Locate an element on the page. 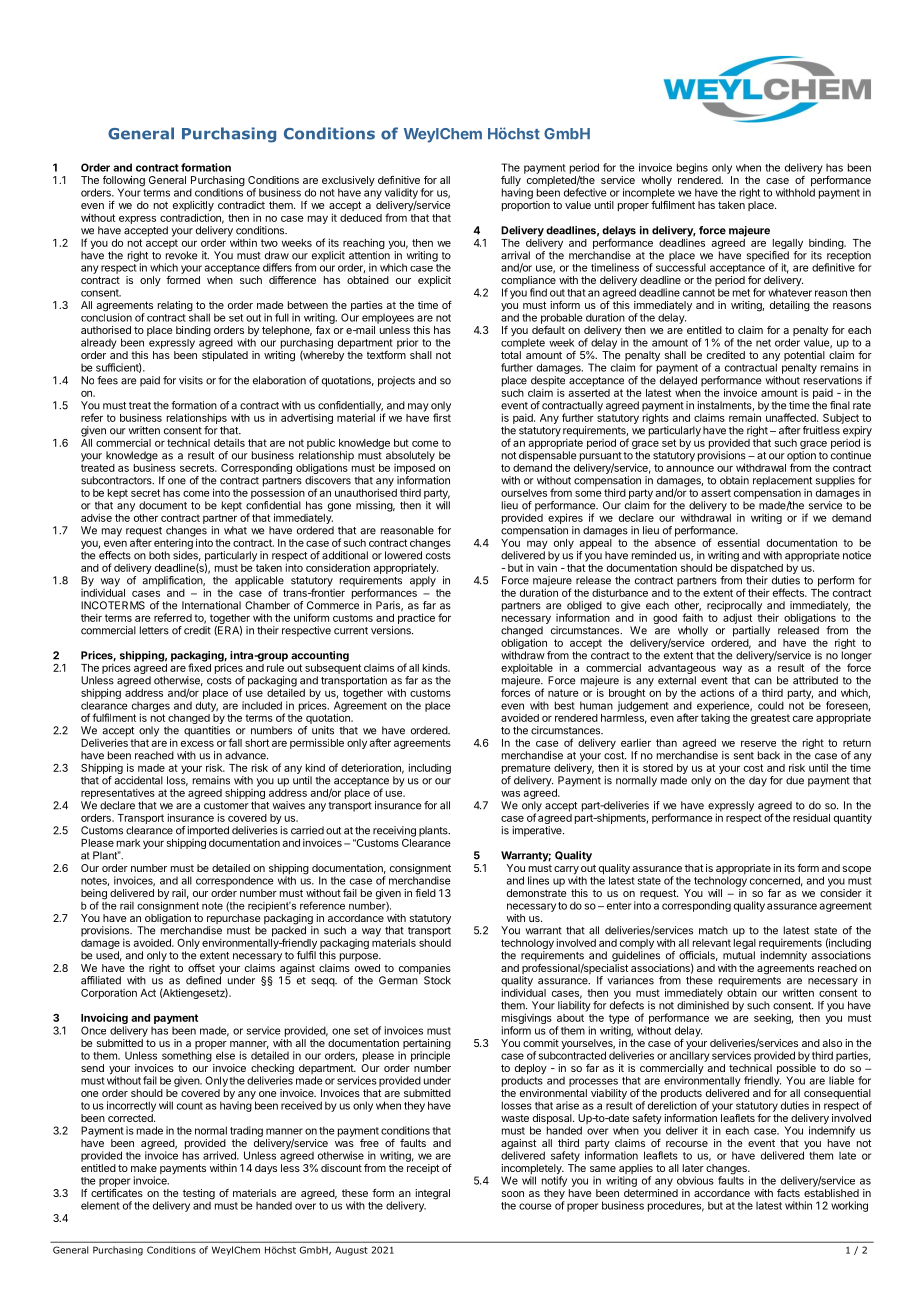 Image resolution: width=924 pixels, height=1308 pixels. specified is located at coordinates (768, 257).
